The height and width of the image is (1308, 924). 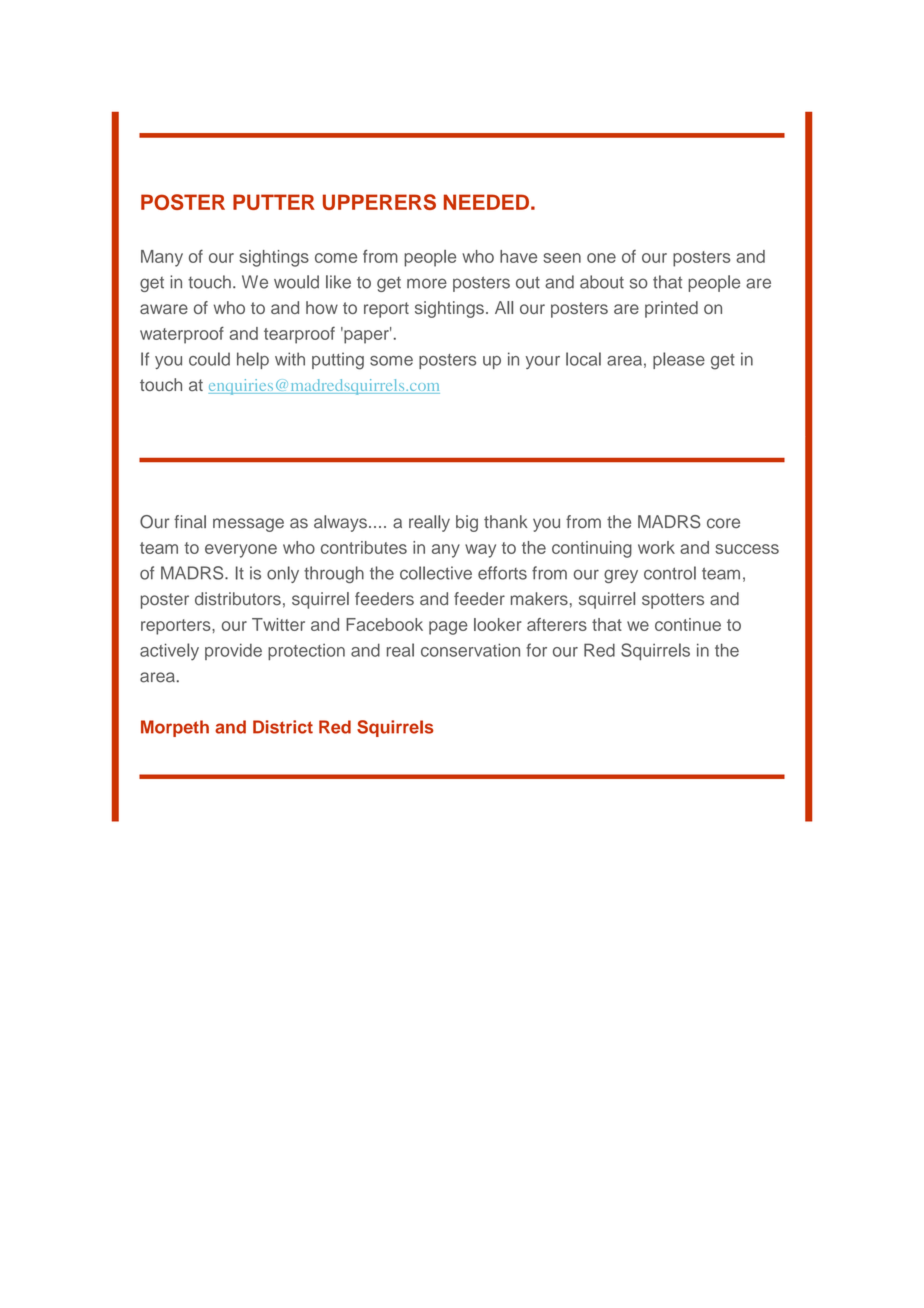 I want to click on District, so click(x=283, y=727).
